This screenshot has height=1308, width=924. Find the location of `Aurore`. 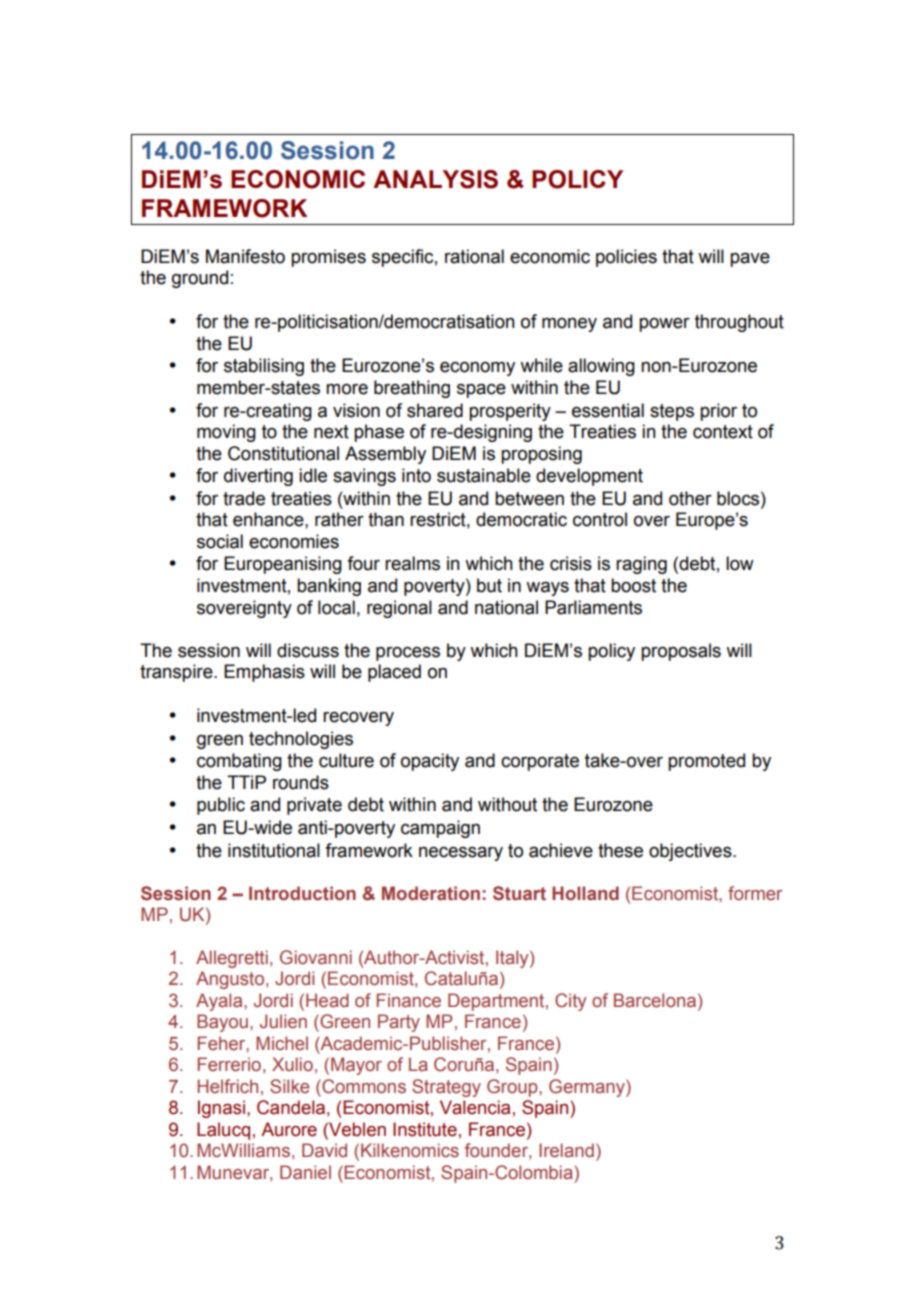

Aurore is located at coordinates (289, 1129).
